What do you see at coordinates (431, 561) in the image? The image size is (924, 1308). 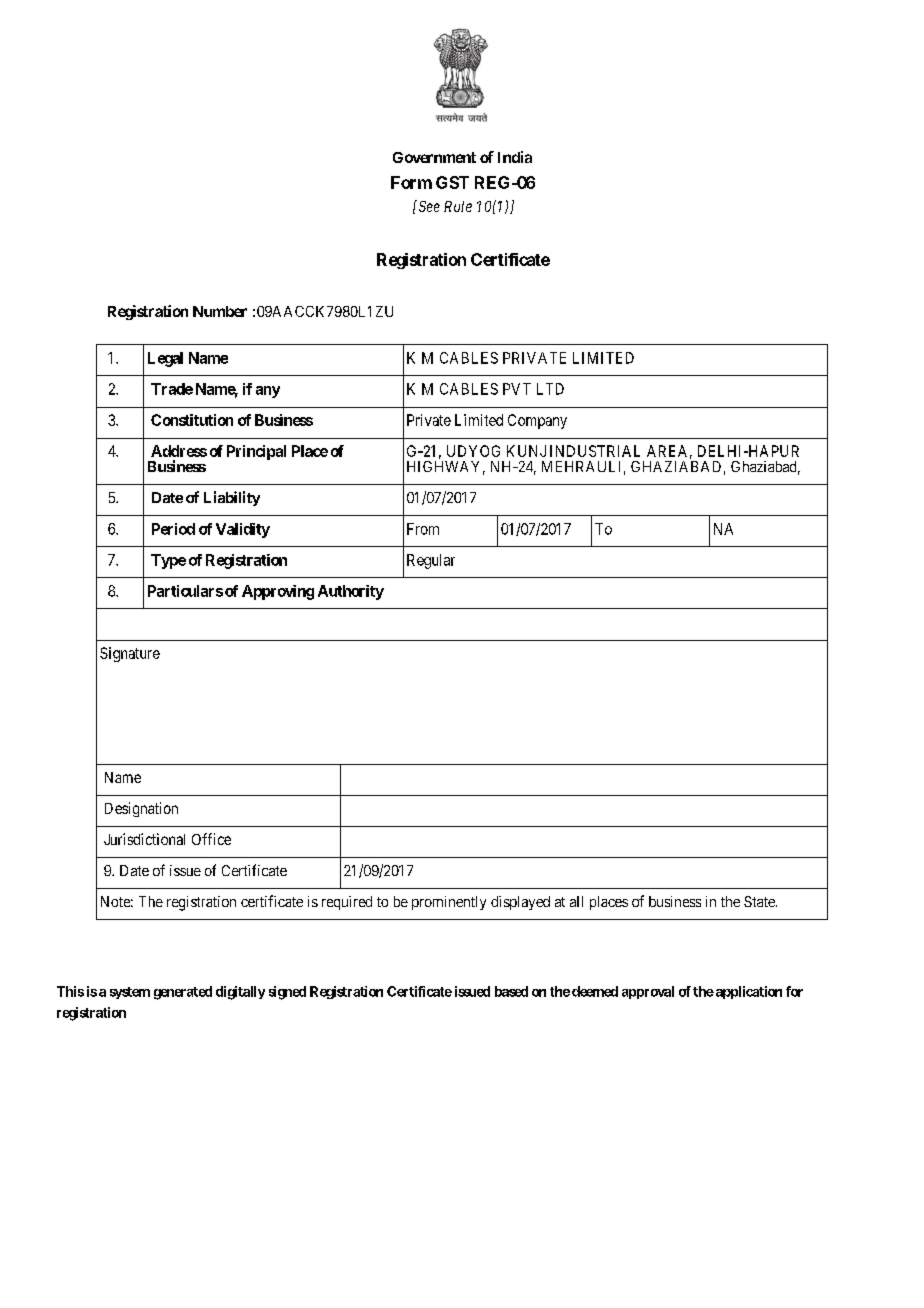 I see `Regular` at bounding box center [431, 561].
